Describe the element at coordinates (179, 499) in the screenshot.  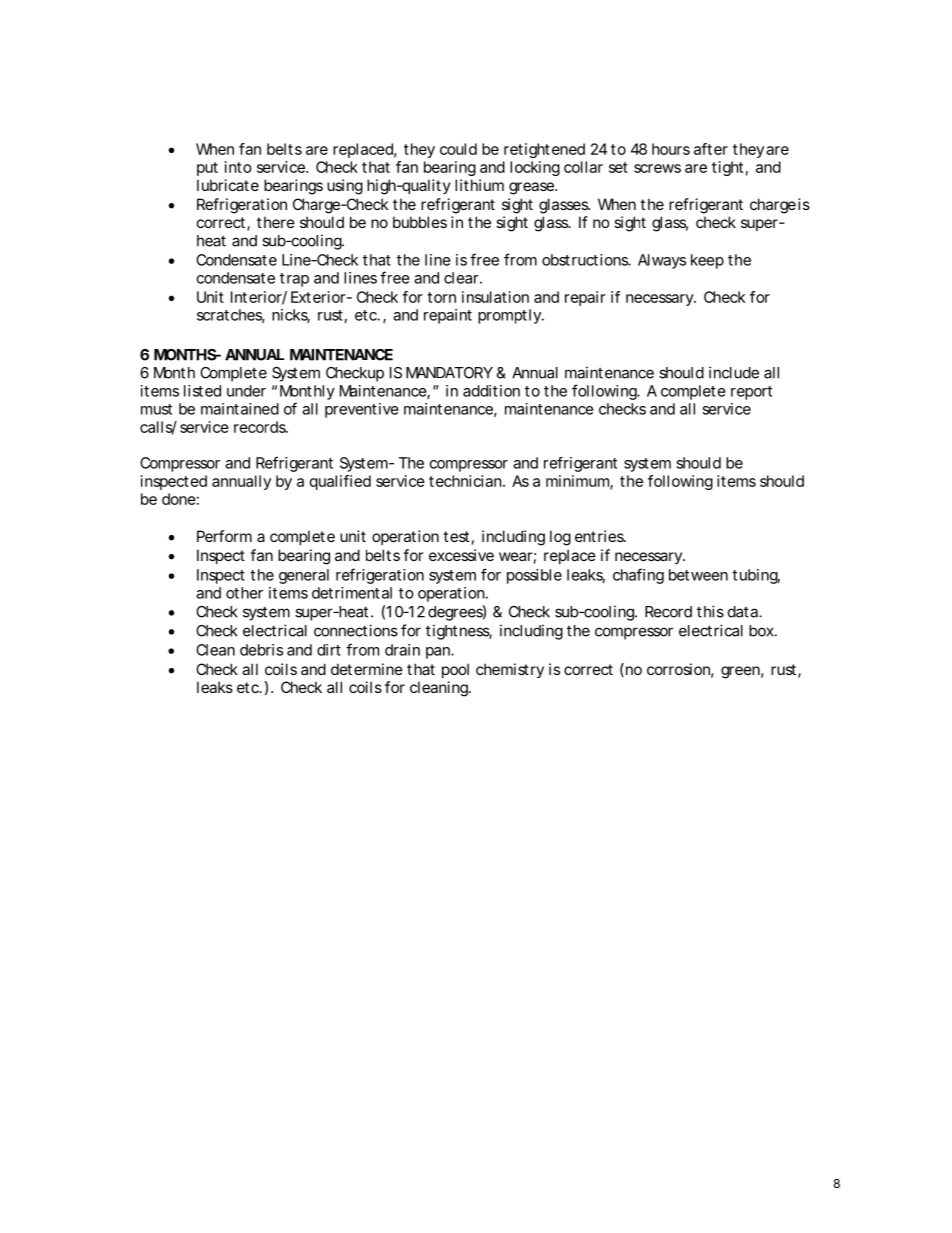
I see `done` at that location.
